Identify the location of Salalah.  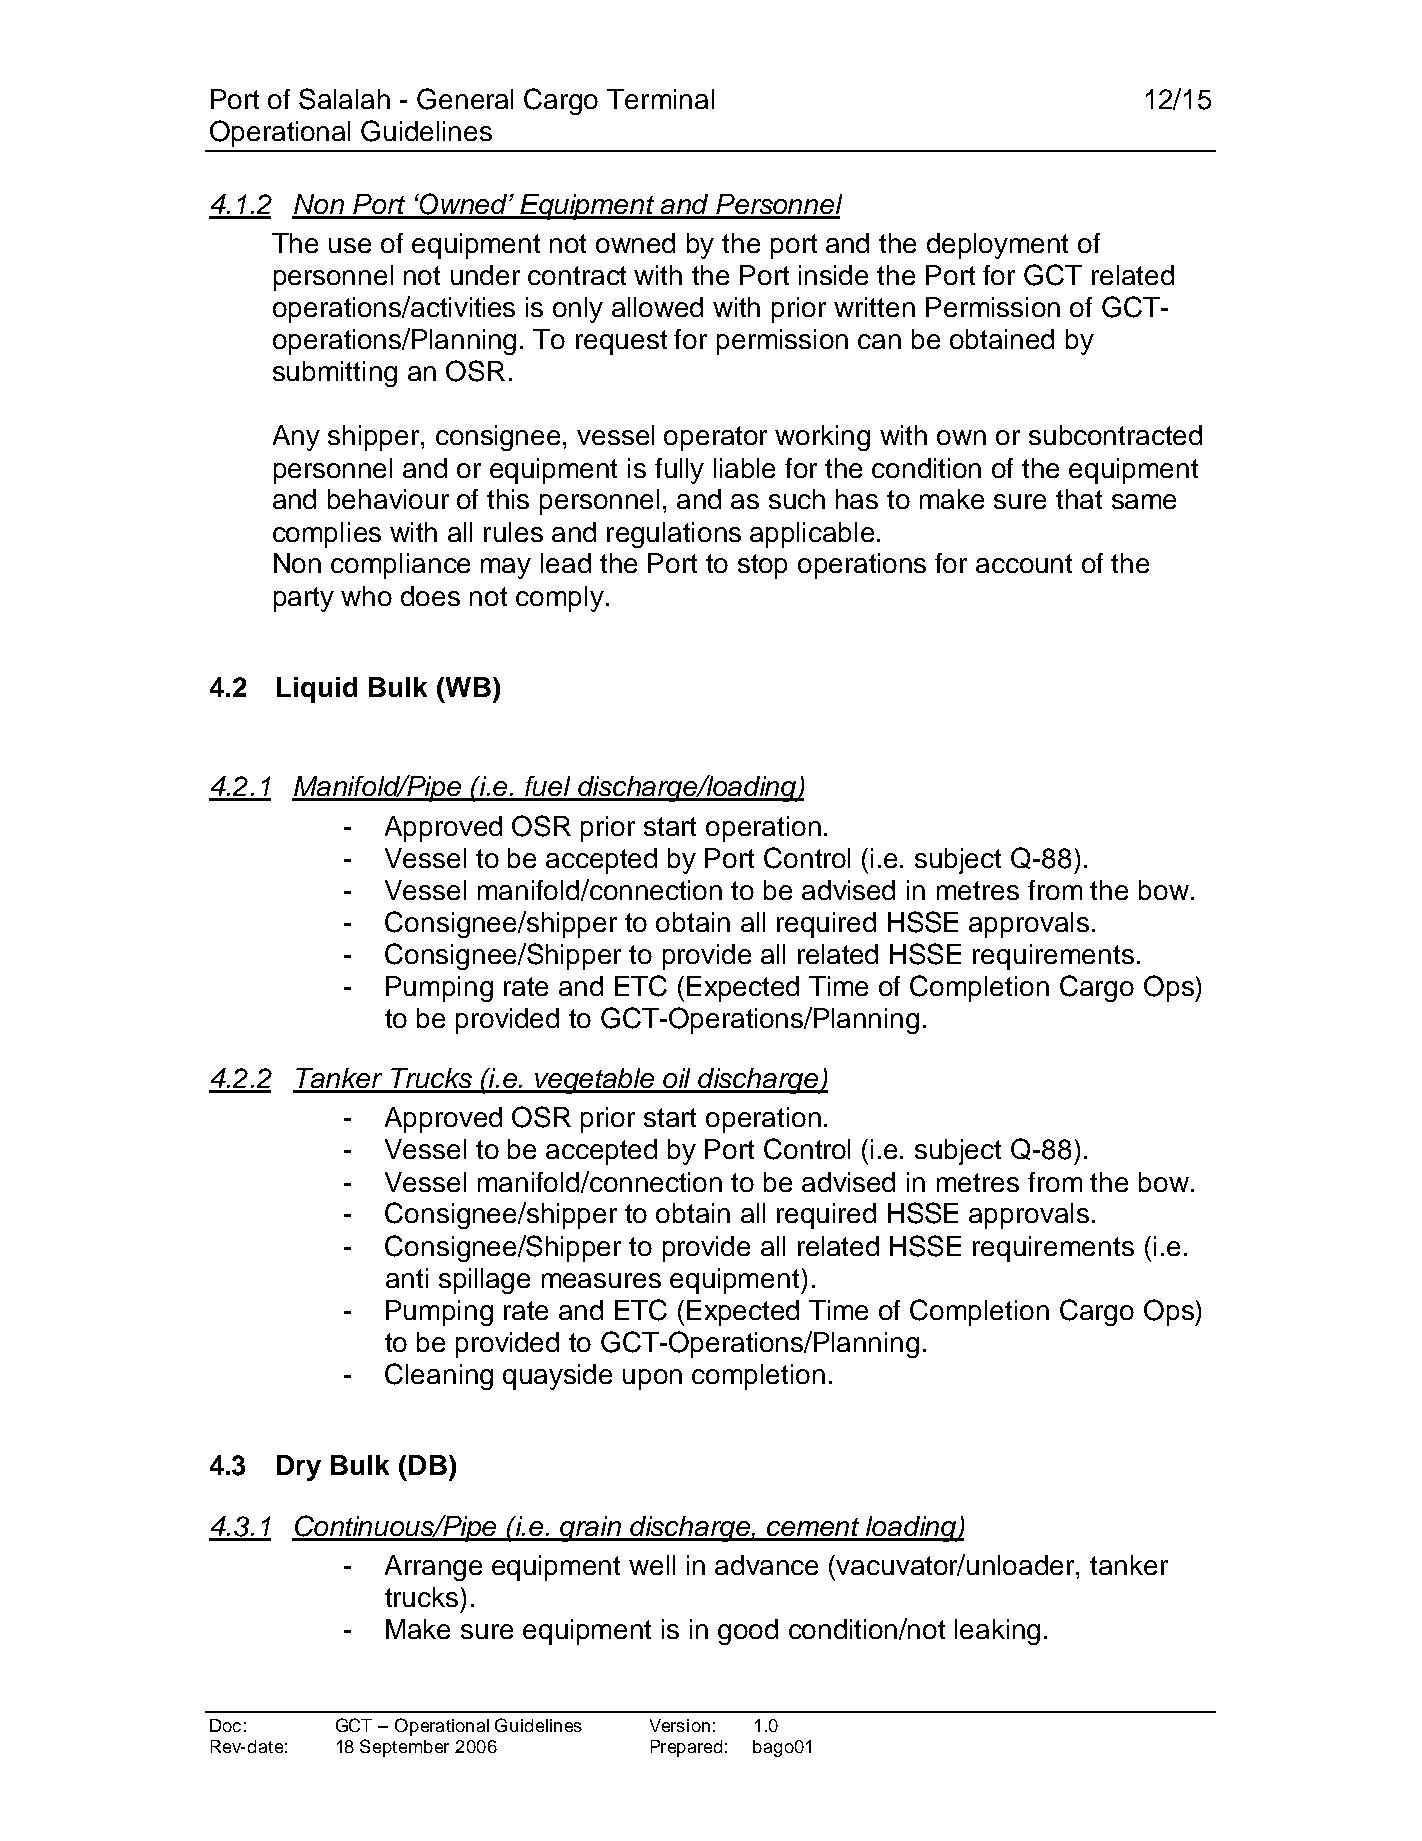
(344, 99).
